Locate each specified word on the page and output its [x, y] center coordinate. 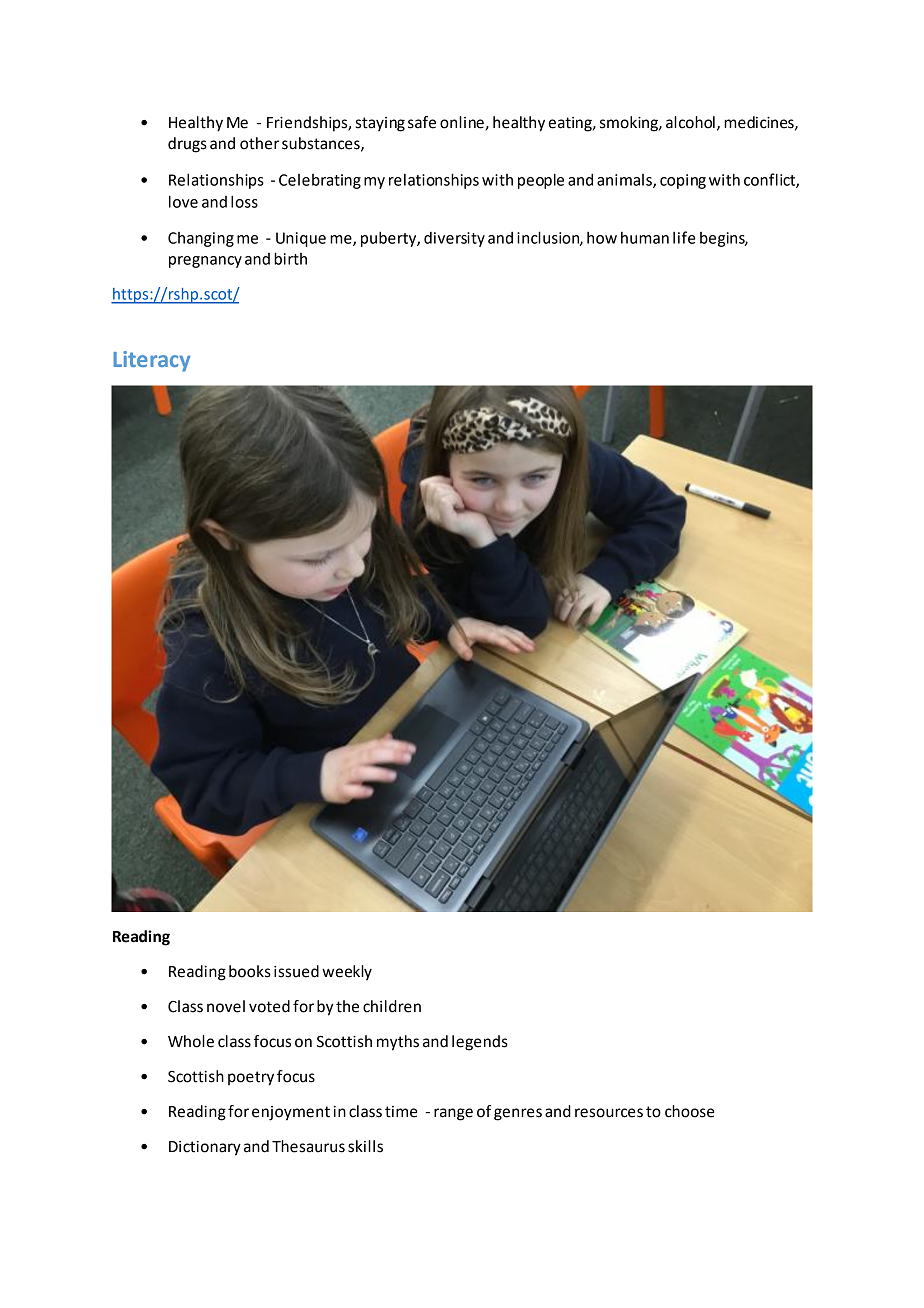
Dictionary [205, 1148]
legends [480, 1043]
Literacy [151, 361]
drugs [187, 145]
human [645, 238]
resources [609, 1113]
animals [625, 181]
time [401, 1112]
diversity [454, 239]
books [250, 971]
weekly [347, 973]
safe [422, 122]
